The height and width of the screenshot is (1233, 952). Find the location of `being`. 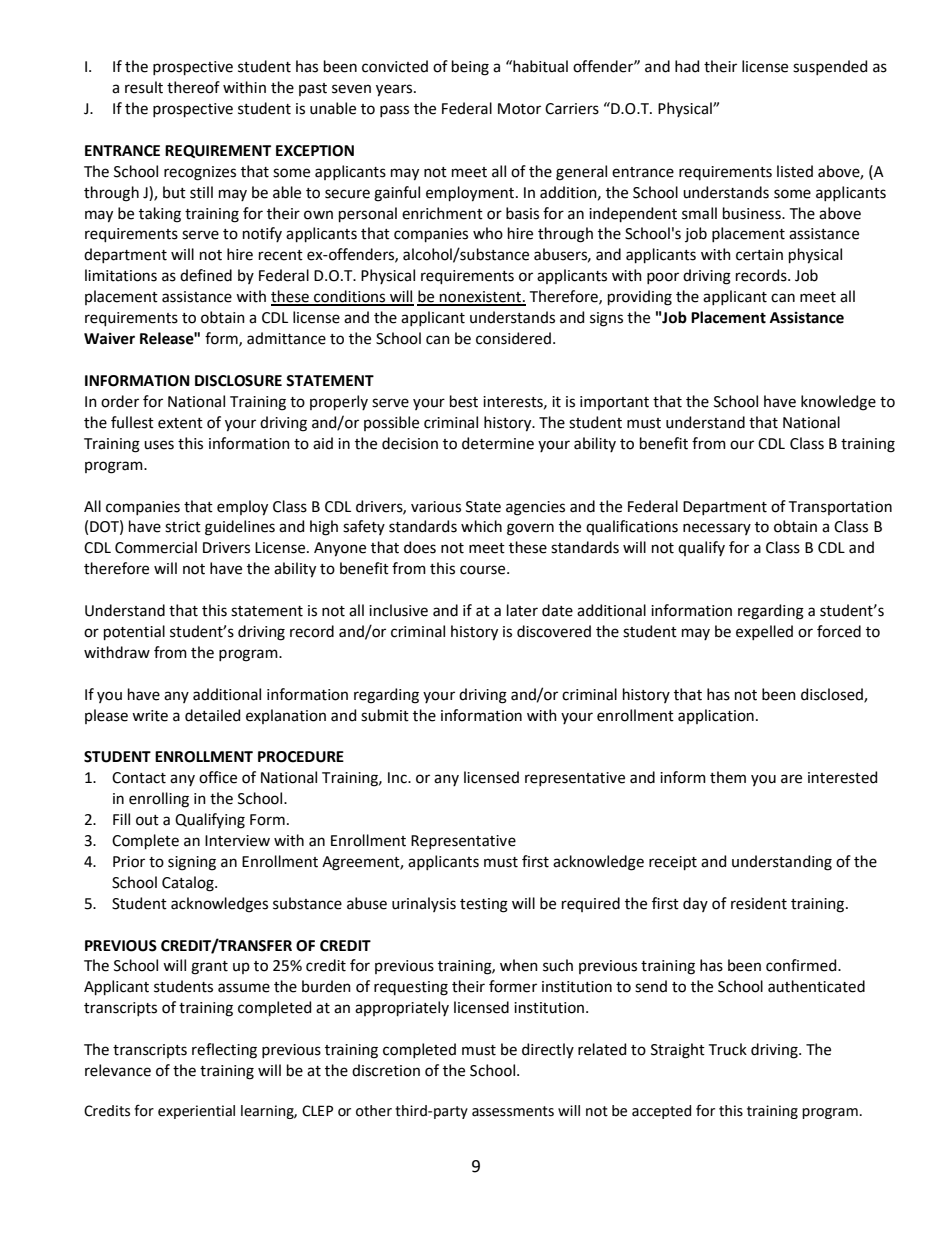

being is located at coordinates (470, 68).
